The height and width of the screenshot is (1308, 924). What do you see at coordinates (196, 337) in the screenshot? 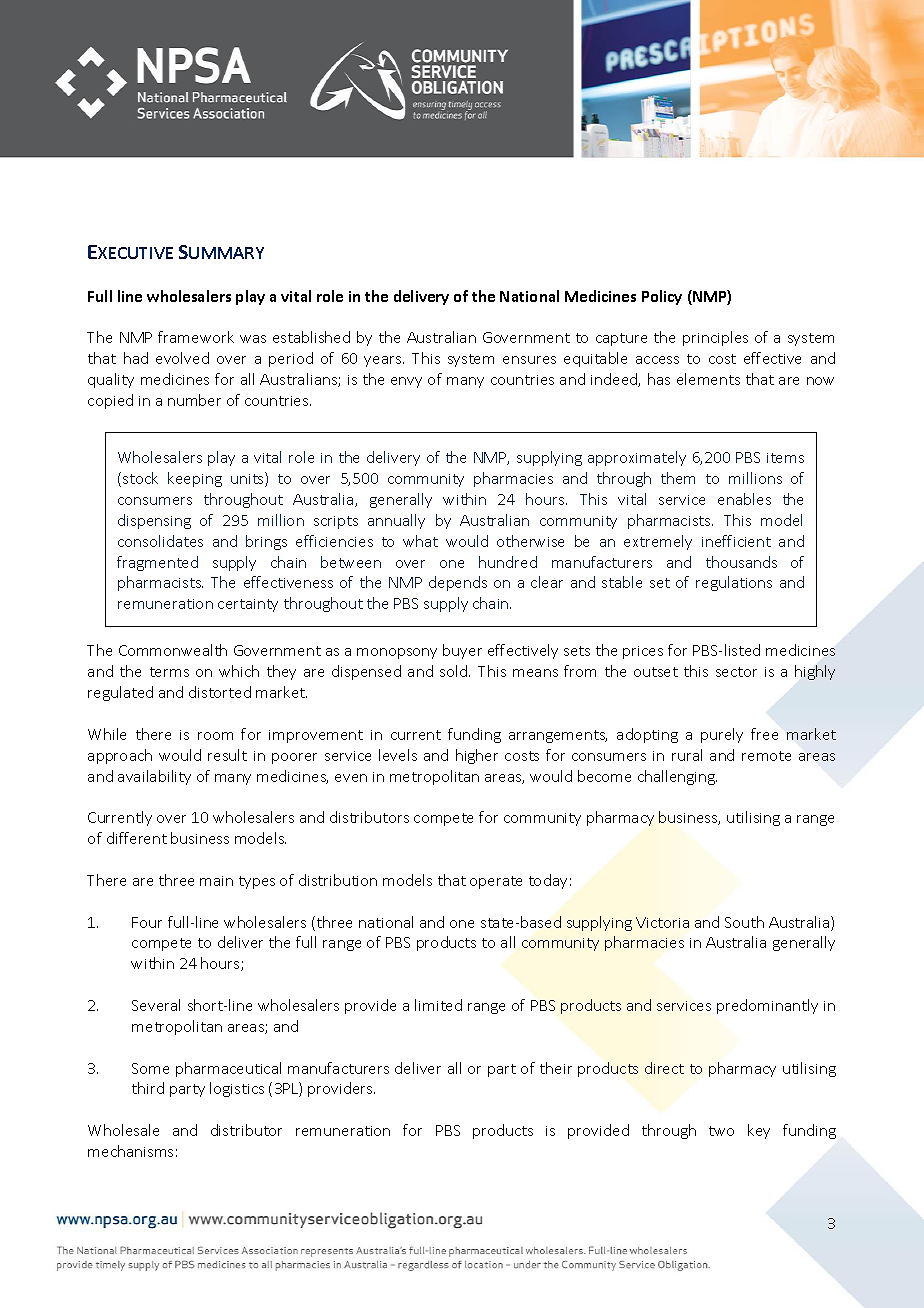
I see `framework` at bounding box center [196, 337].
